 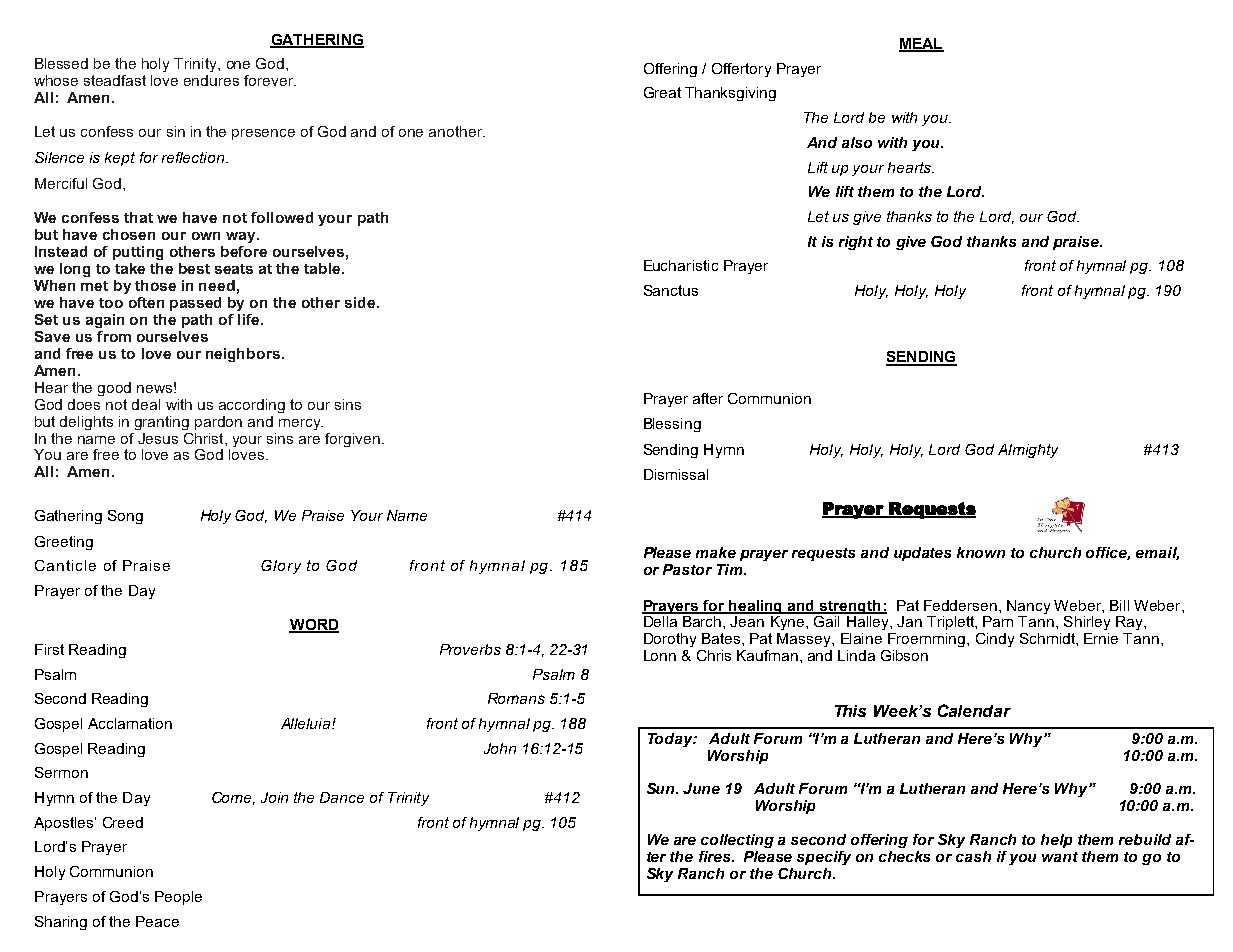 I want to click on Almighty, so click(x=1028, y=451).
